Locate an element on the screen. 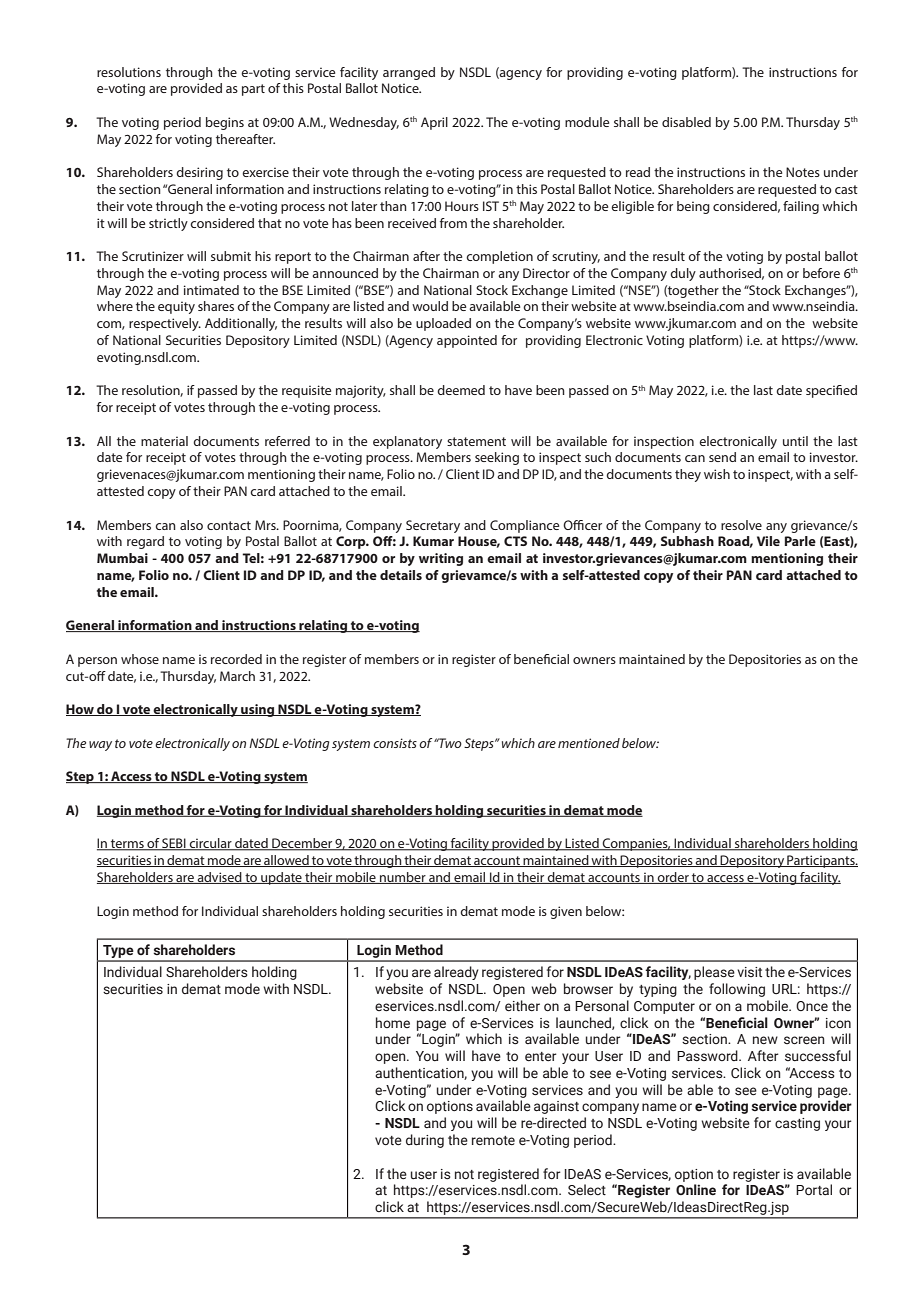 The width and height of the screenshot is (924, 1308). remote is located at coordinates (493, 1140).
